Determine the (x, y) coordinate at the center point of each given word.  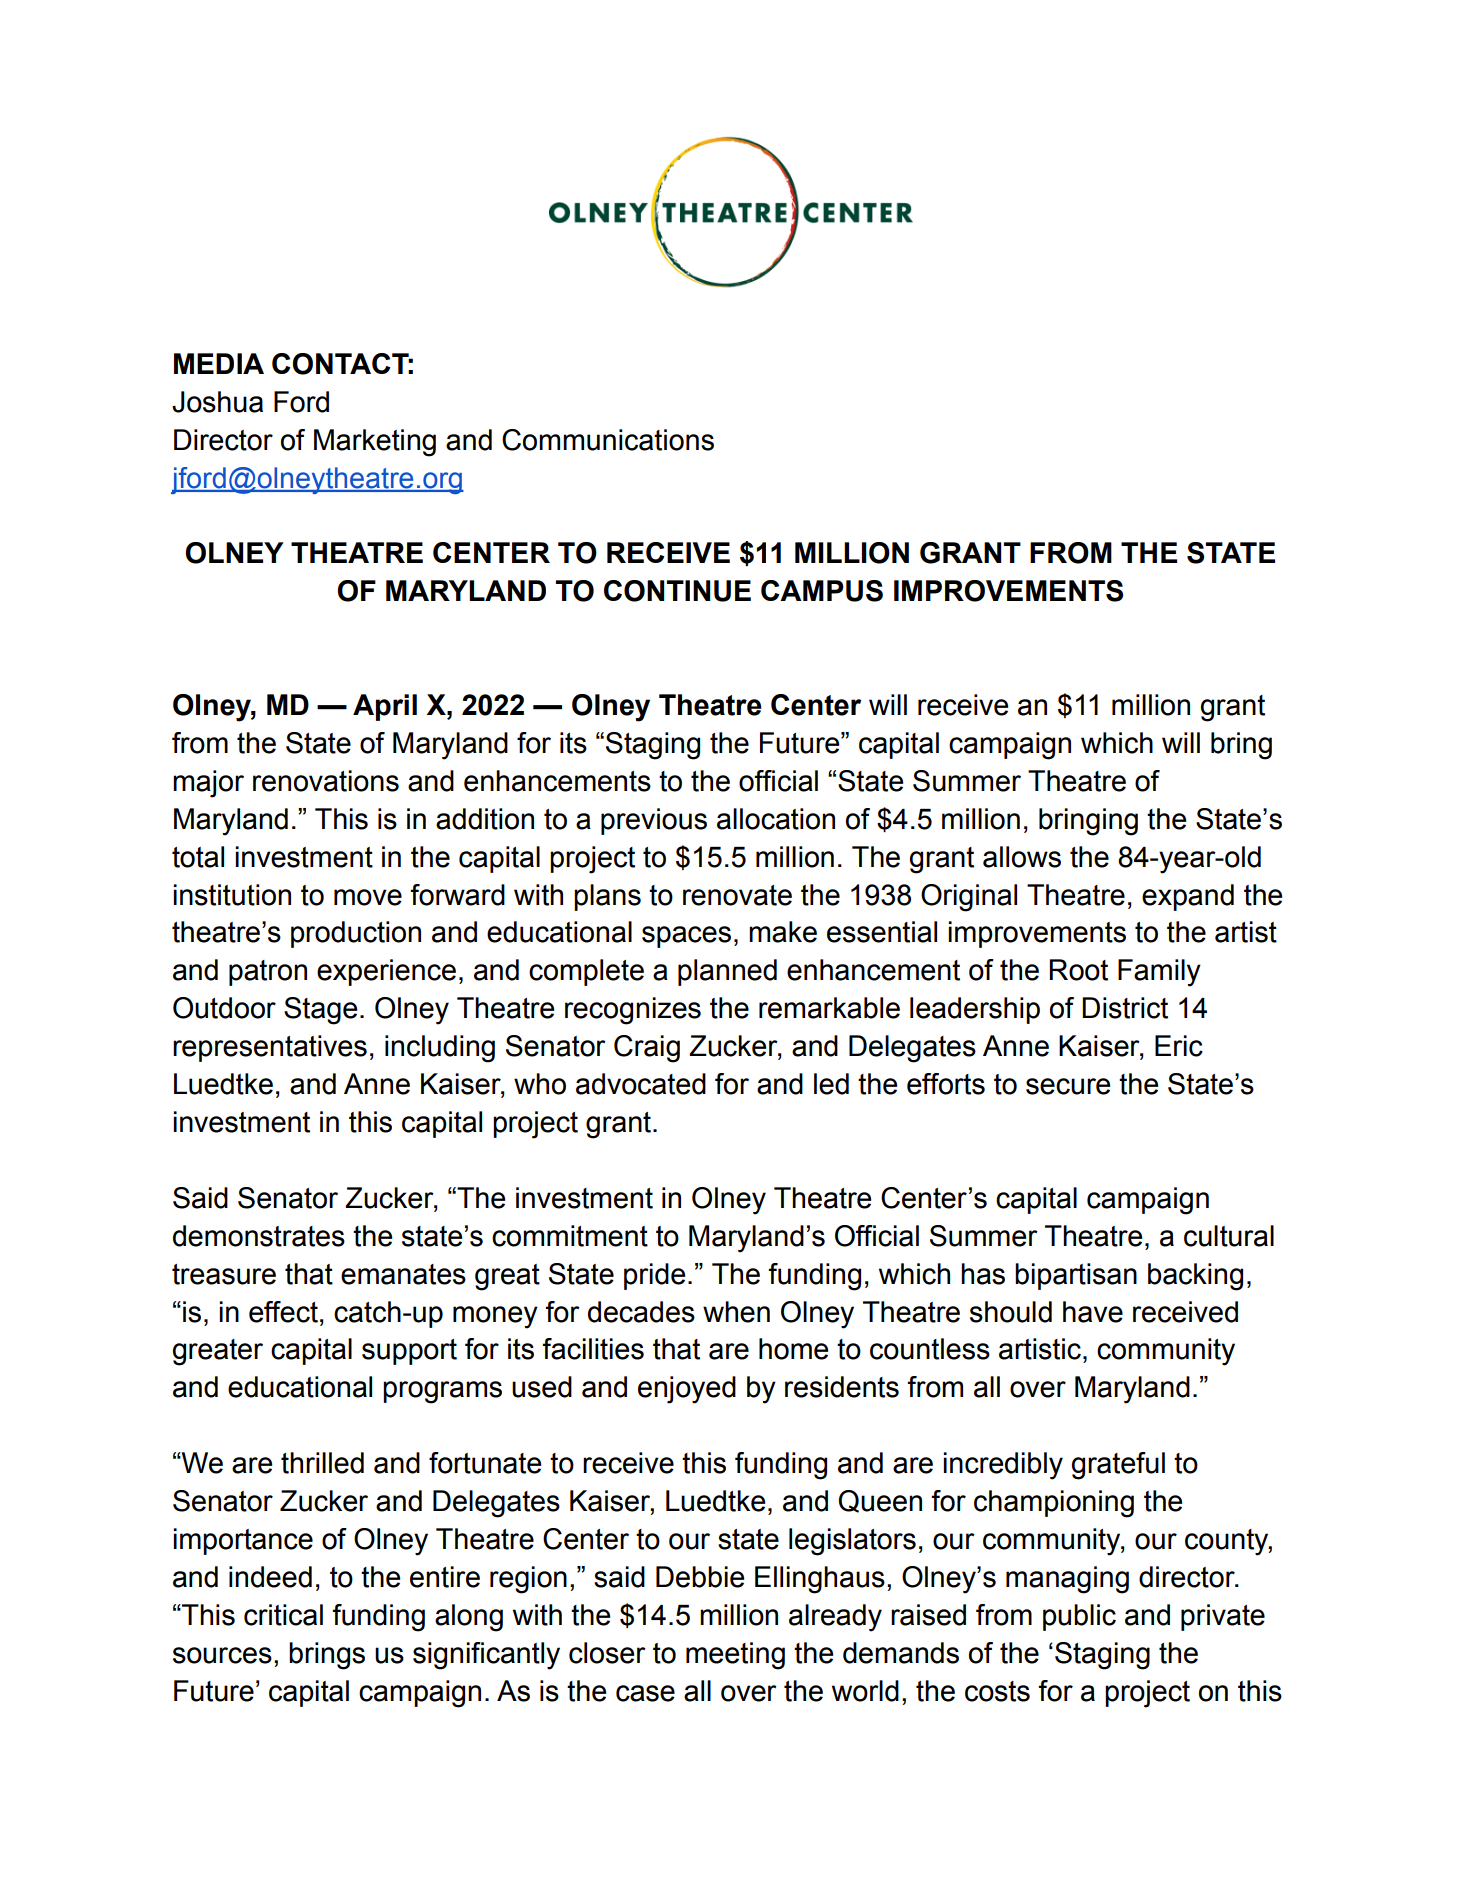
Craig (647, 1049)
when (736, 1312)
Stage (320, 1011)
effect (283, 1312)
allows (1022, 857)
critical (283, 1615)
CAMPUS (822, 591)
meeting (735, 1656)
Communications (608, 440)
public (1079, 1617)
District (1125, 1008)
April (385, 707)
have (1093, 1312)
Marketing (375, 443)
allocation (776, 819)
